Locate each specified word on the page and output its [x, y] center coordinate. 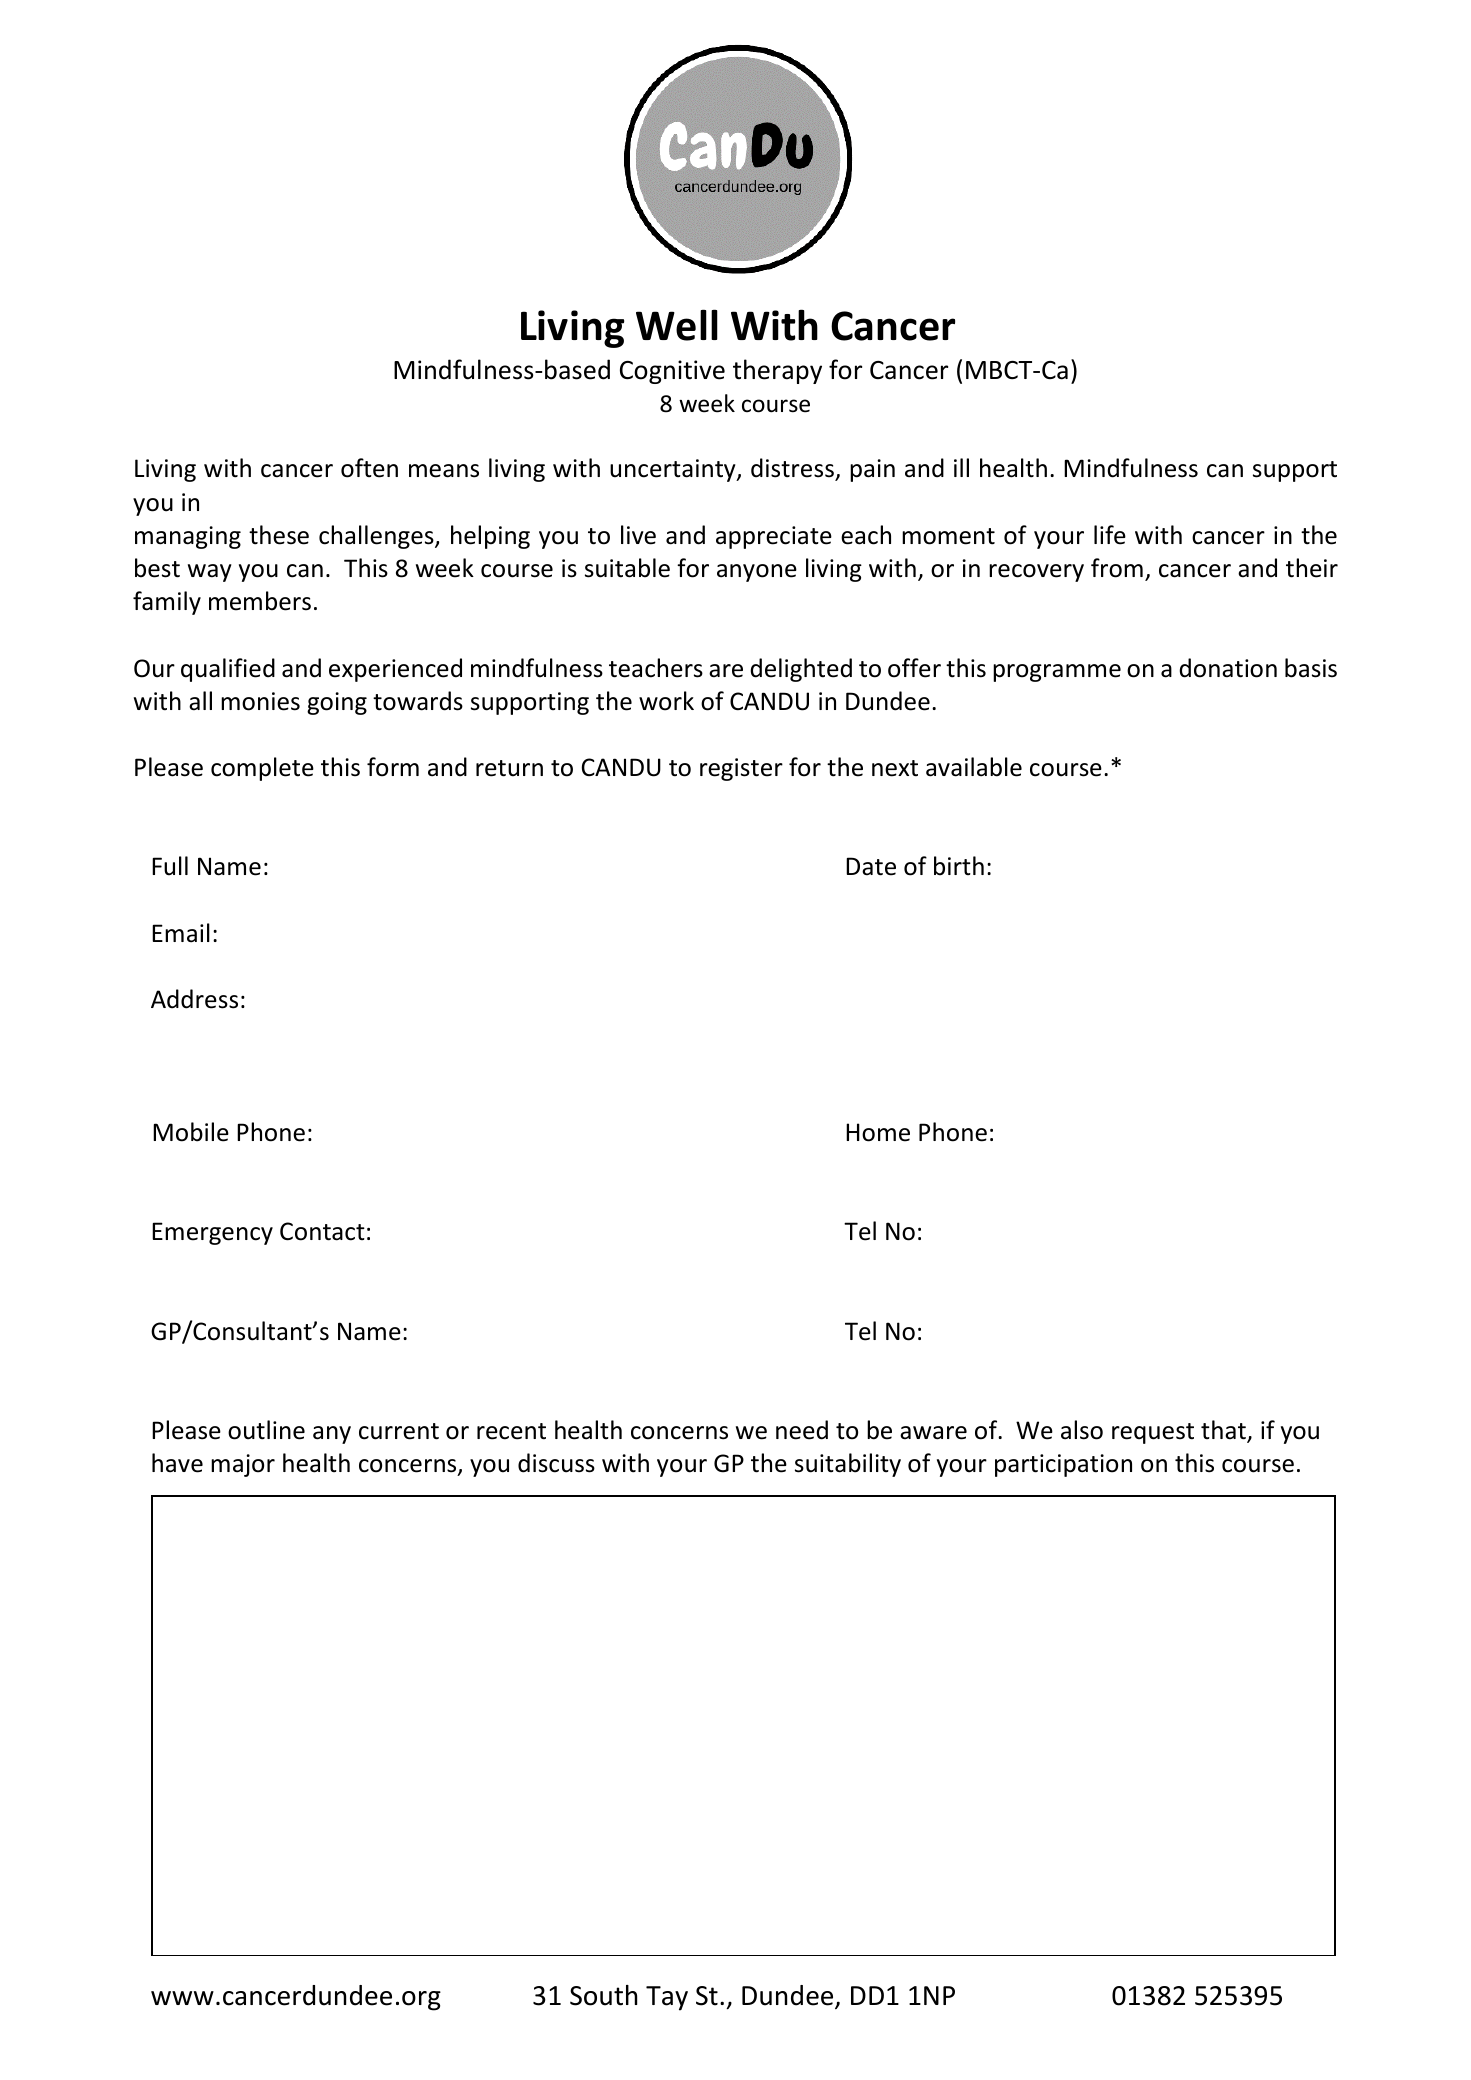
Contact [322, 1231]
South [603, 1995]
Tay [667, 1998]
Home [878, 1132]
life [1110, 535]
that [1224, 1431]
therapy [777, 371]
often [369, 468]
